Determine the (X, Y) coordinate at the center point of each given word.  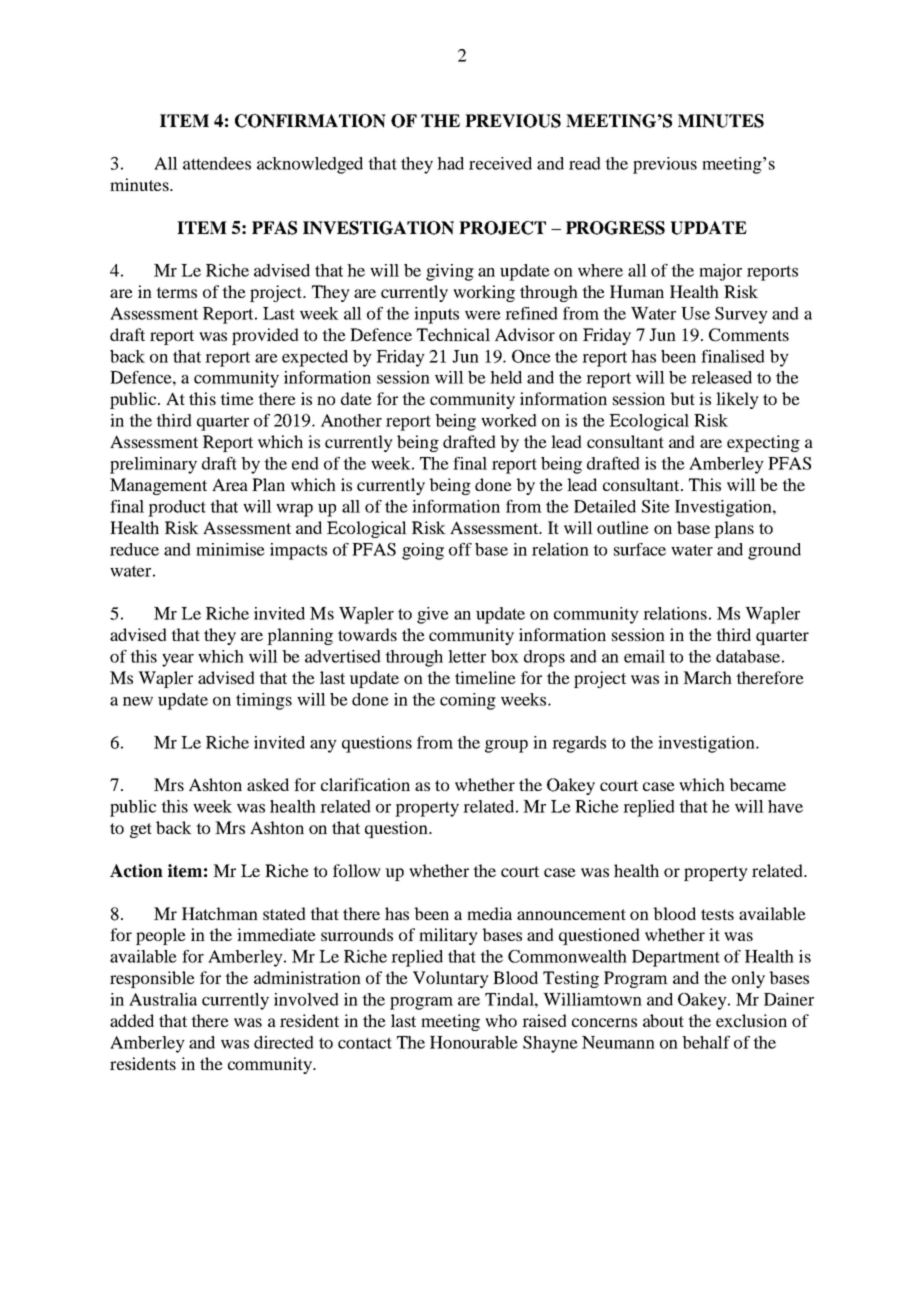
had (450, 163)
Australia (163, 999)
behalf (706, 1042)
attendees (217, 163)
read (585, 163)
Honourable (474, 1042)
